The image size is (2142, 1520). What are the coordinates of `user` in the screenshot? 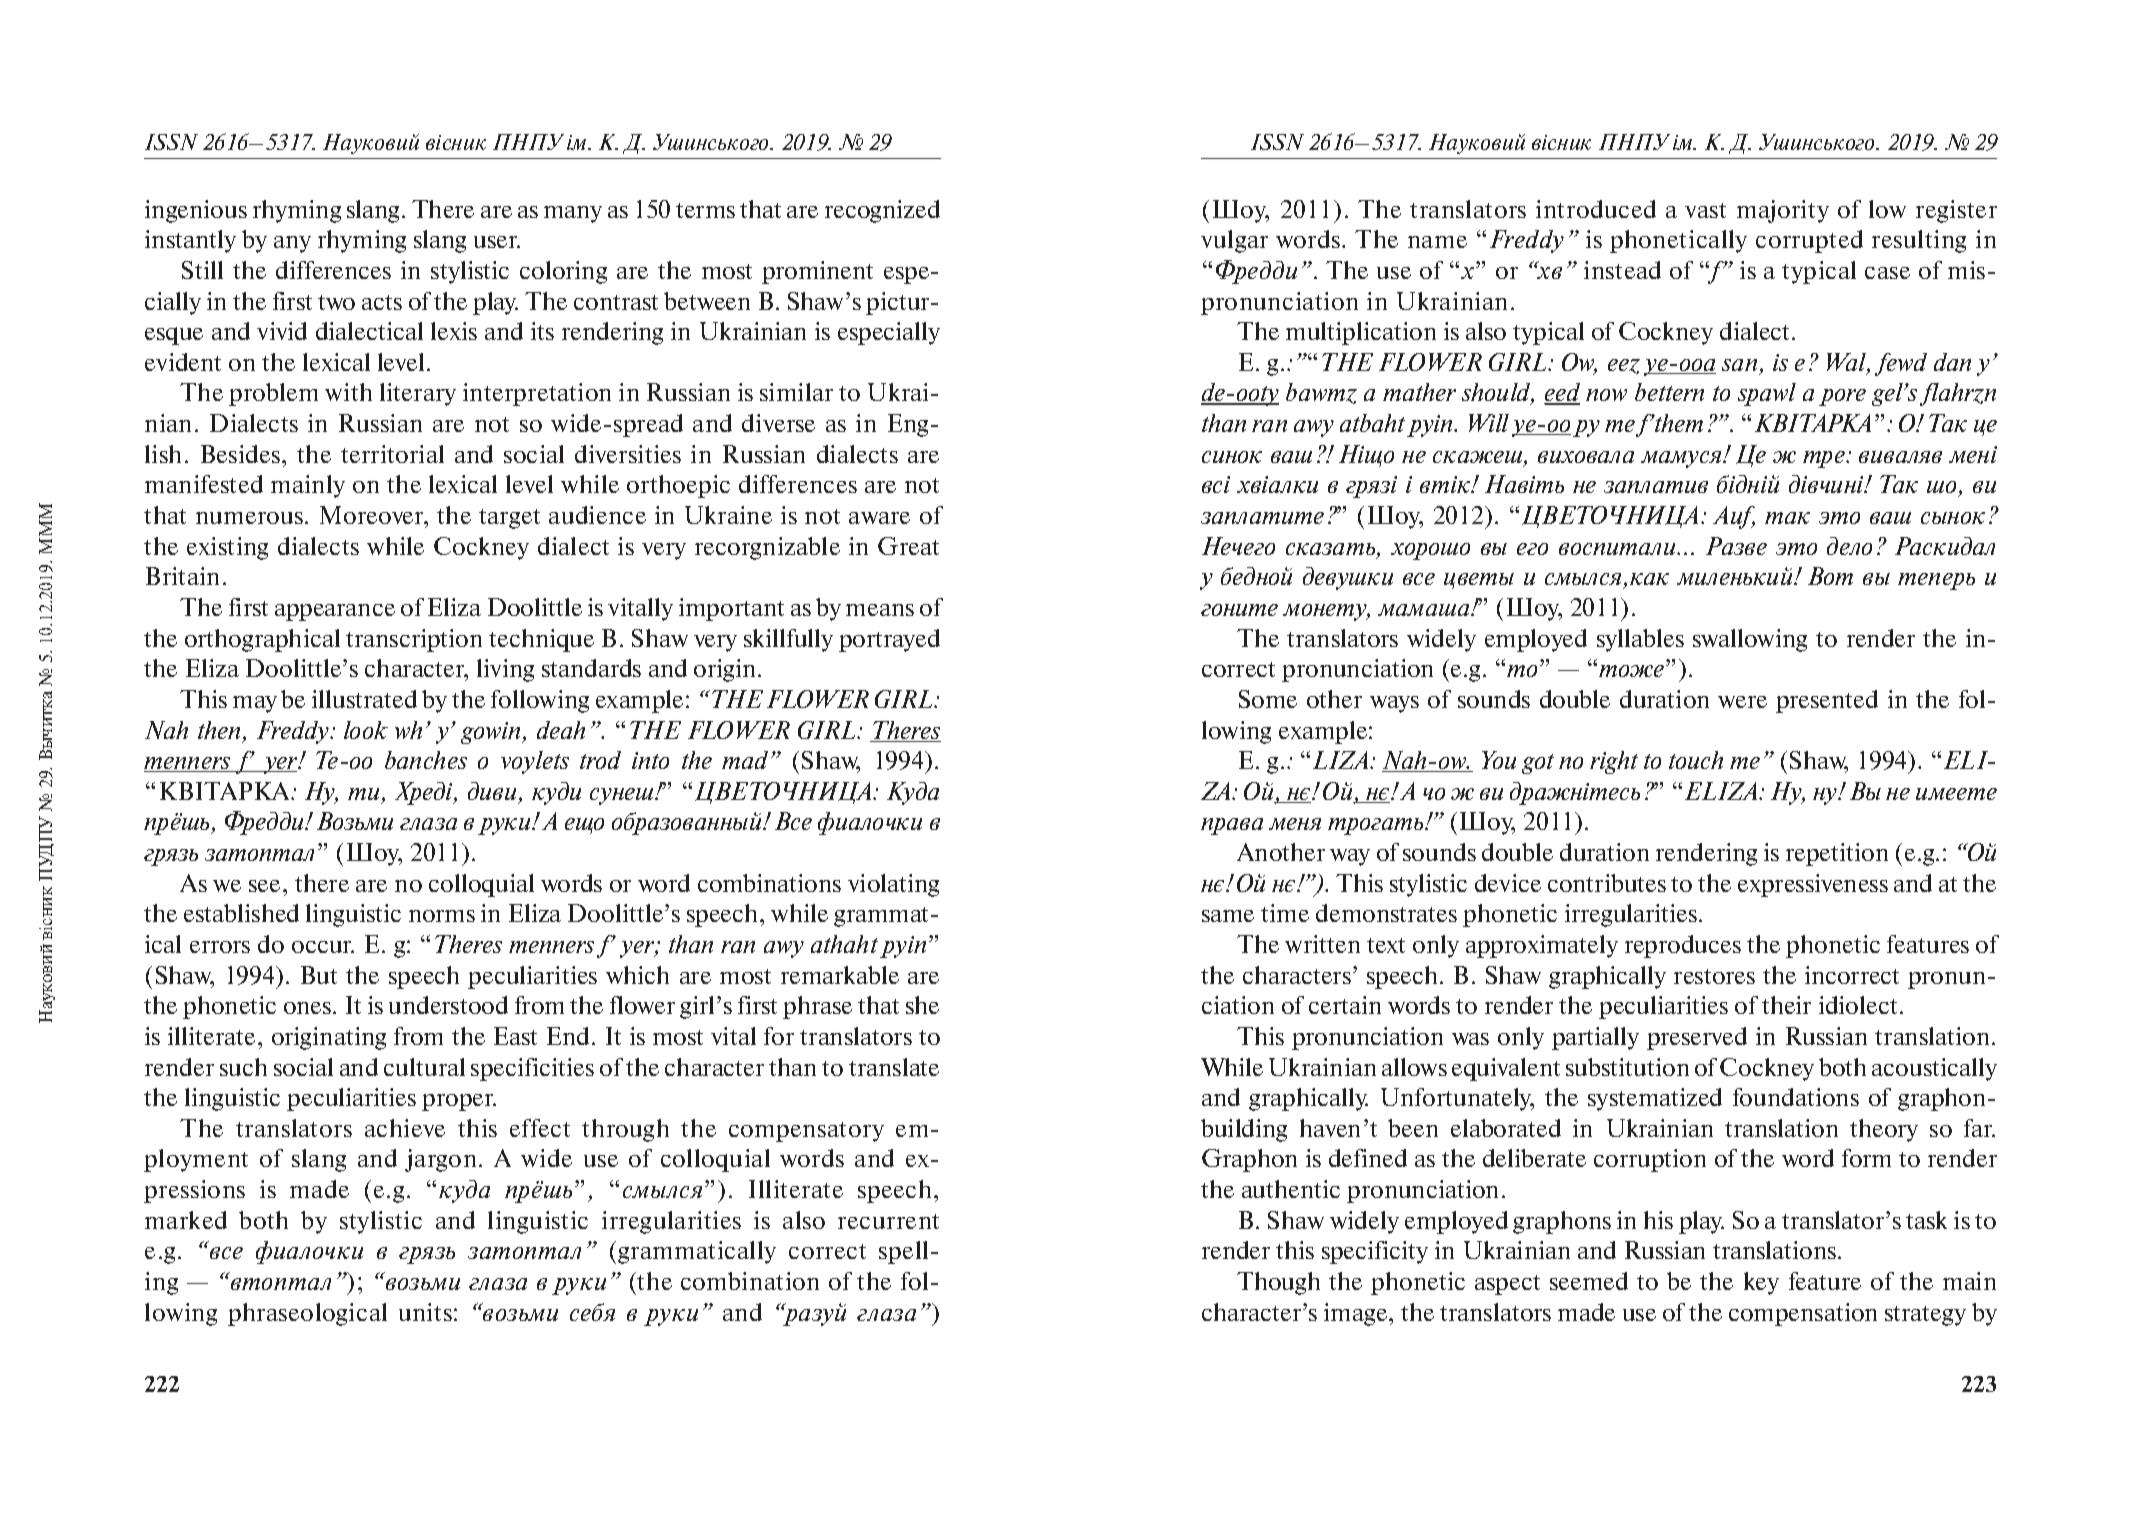 It's located at (497, 242).
